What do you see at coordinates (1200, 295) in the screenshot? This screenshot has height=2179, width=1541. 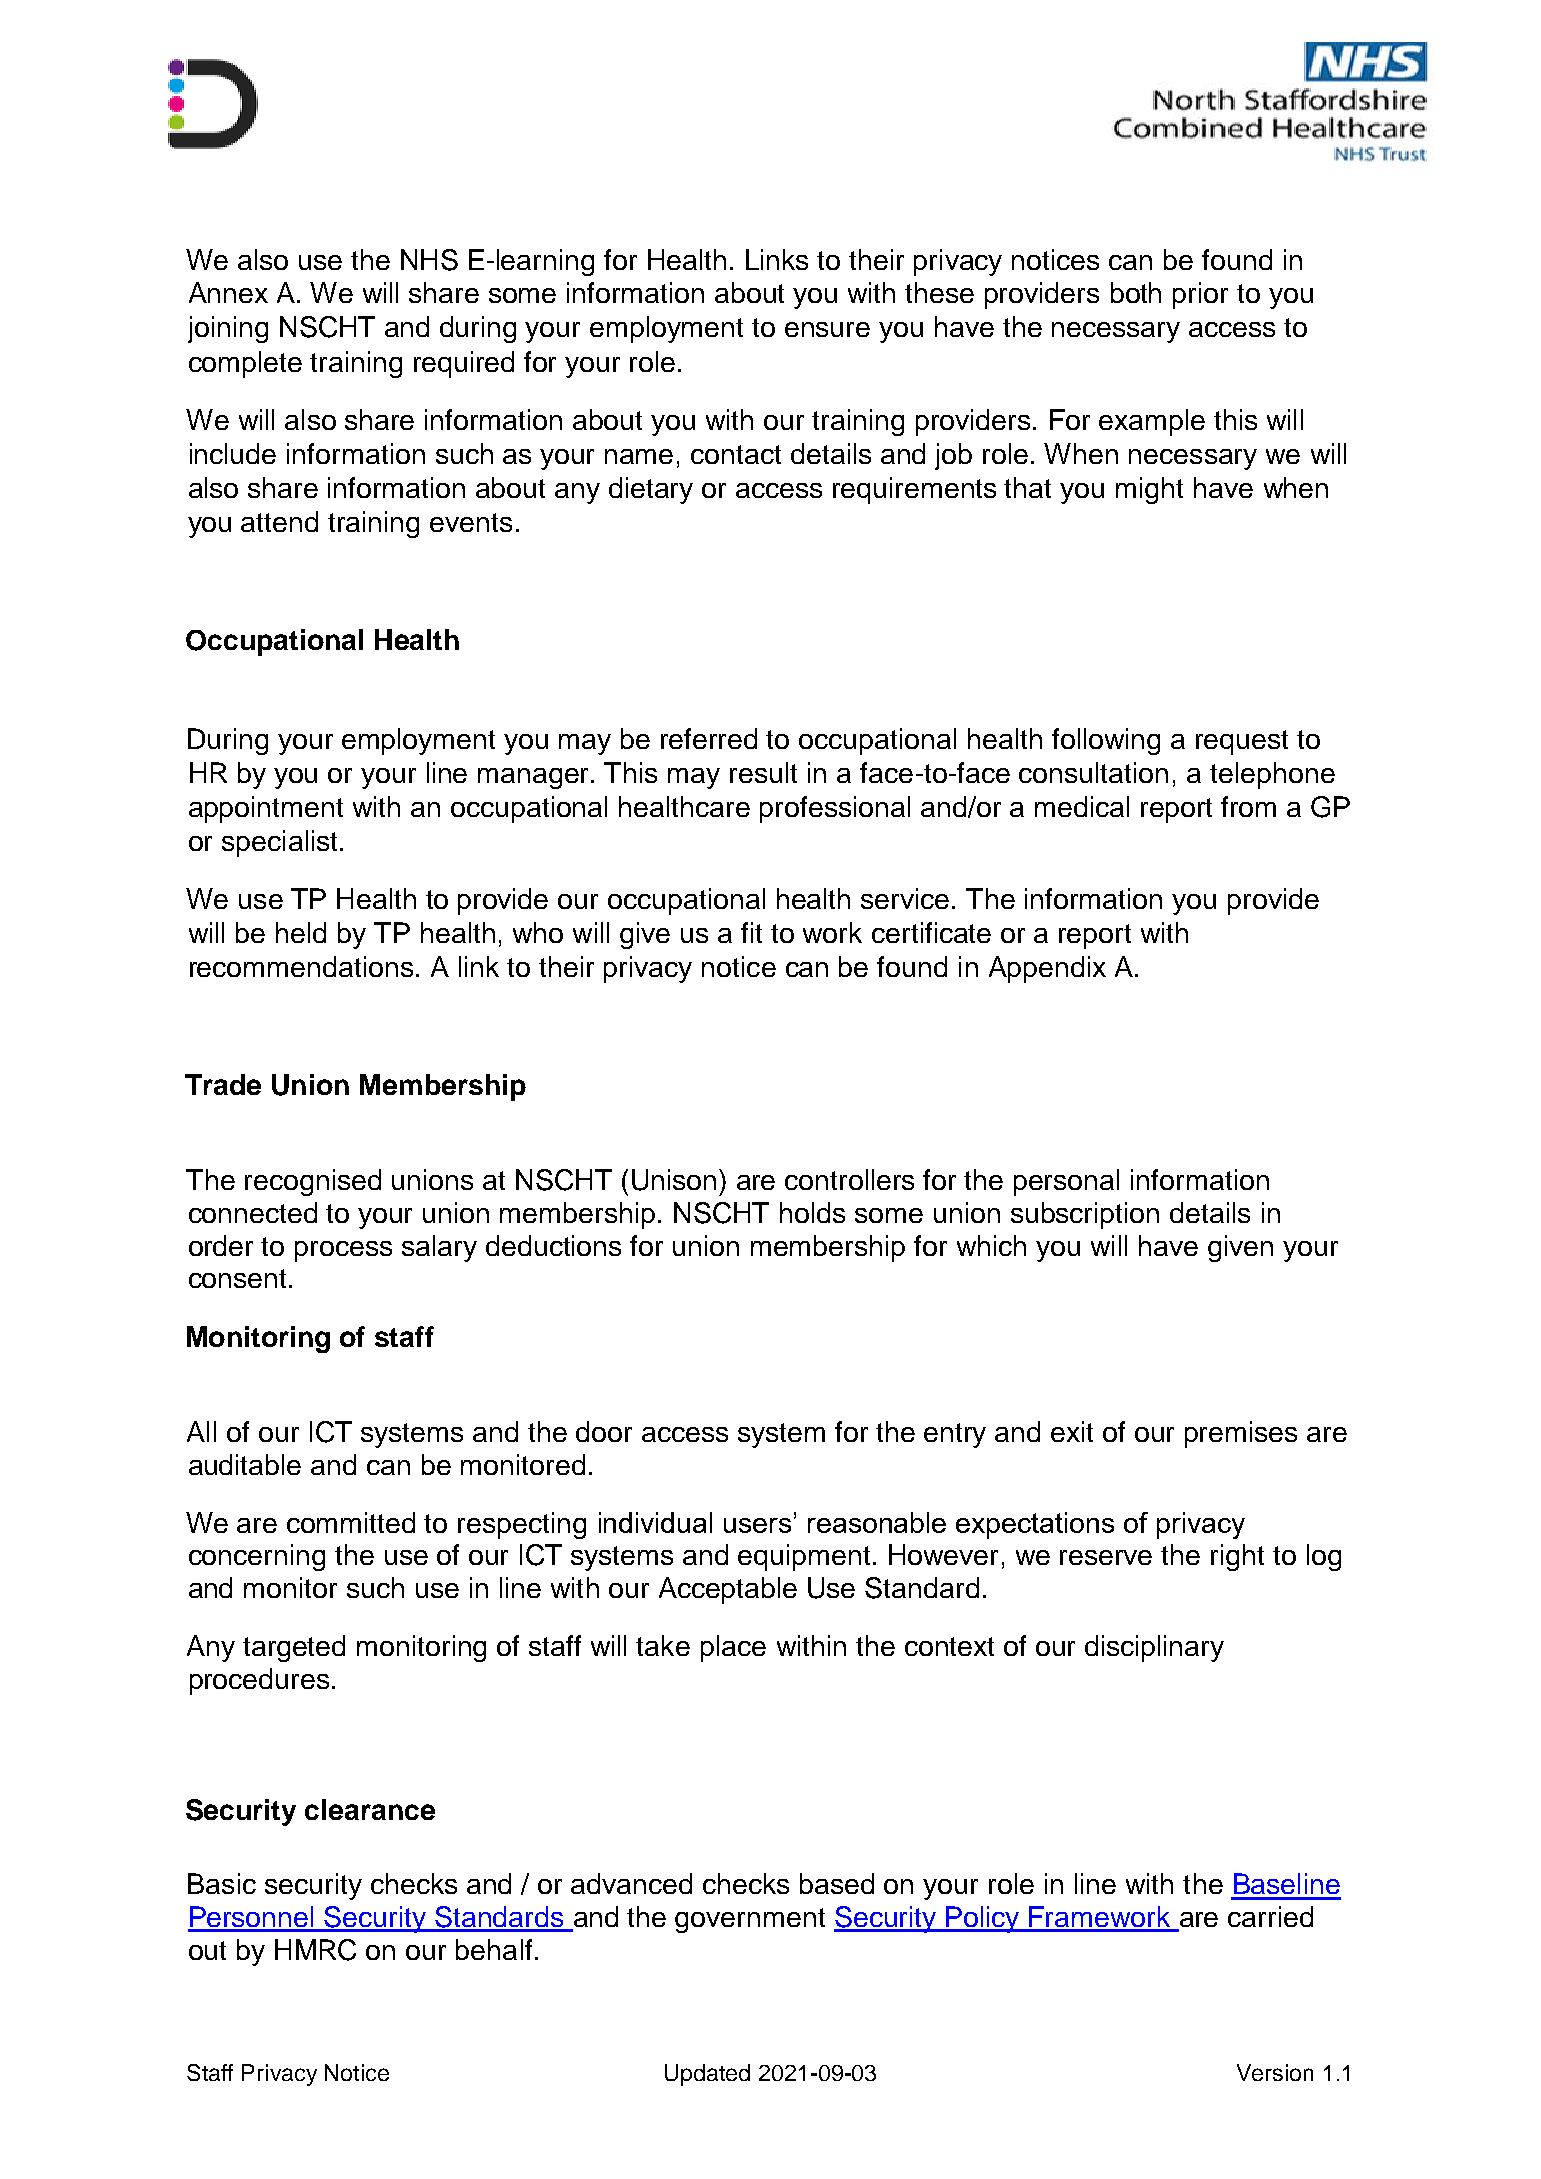 I see `prior` at bounding box center [1200, 295].
